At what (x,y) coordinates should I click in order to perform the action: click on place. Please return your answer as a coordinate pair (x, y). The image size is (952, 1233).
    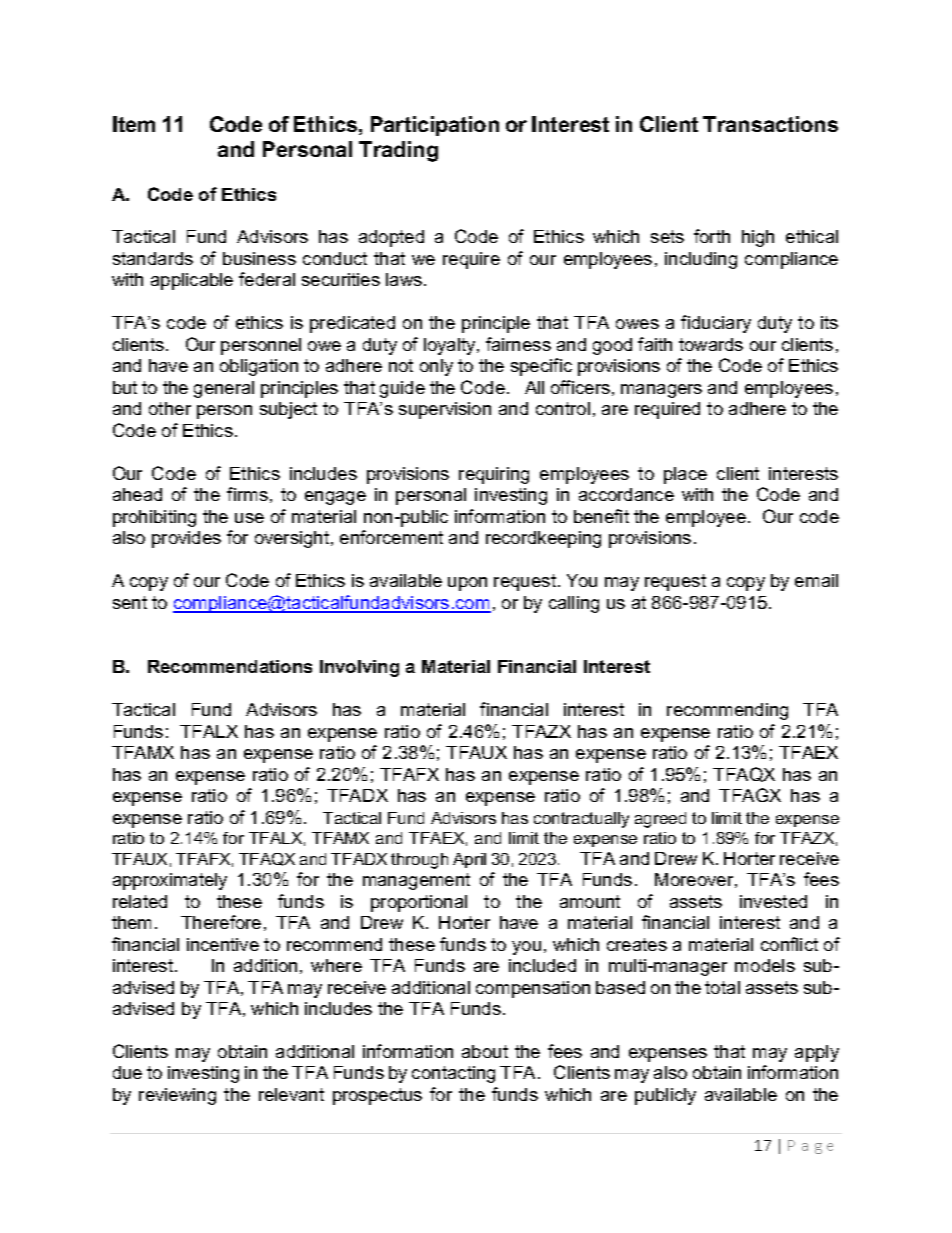
    Looking at the image, I should click on (685, 475).
